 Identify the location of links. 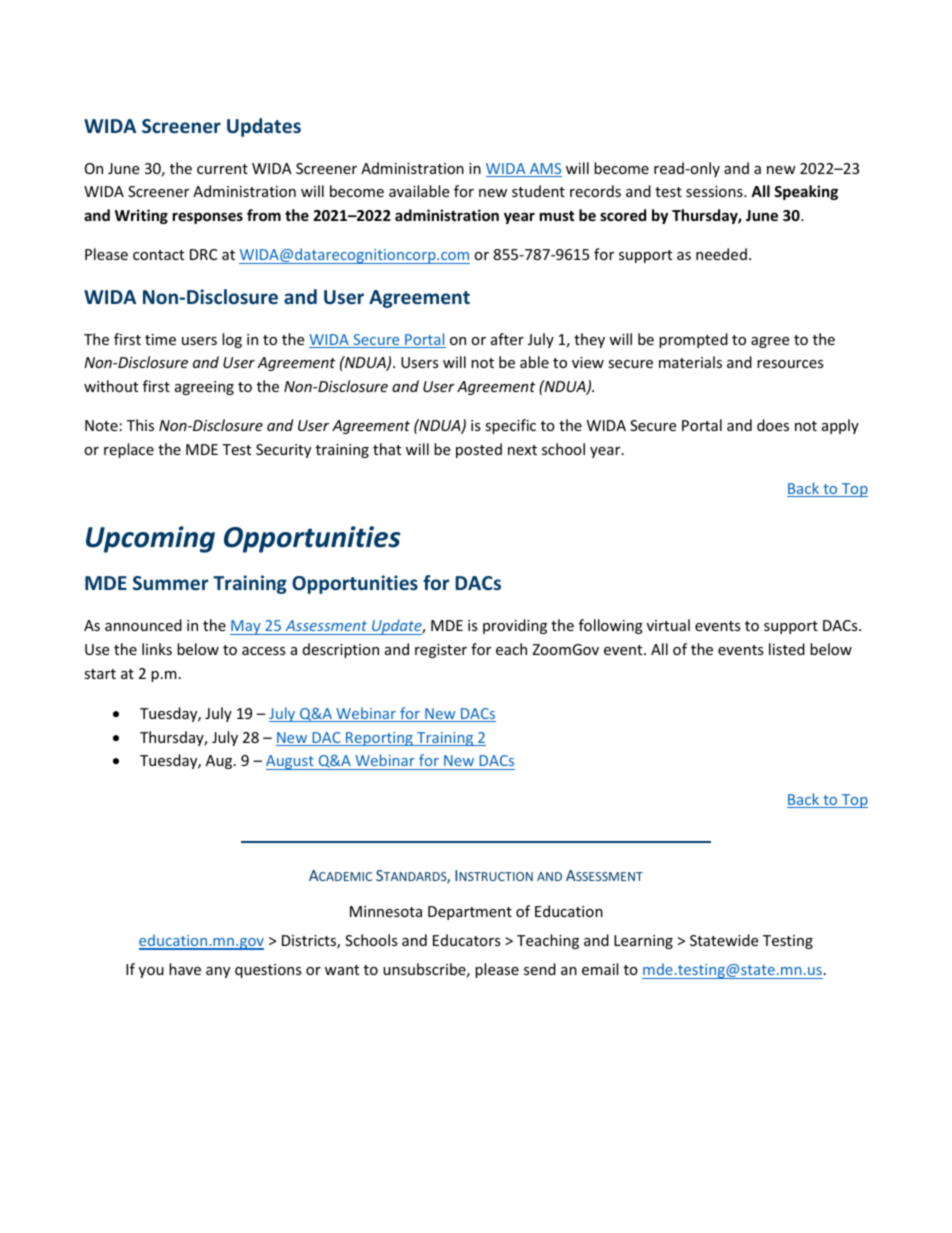
(157, 649).
